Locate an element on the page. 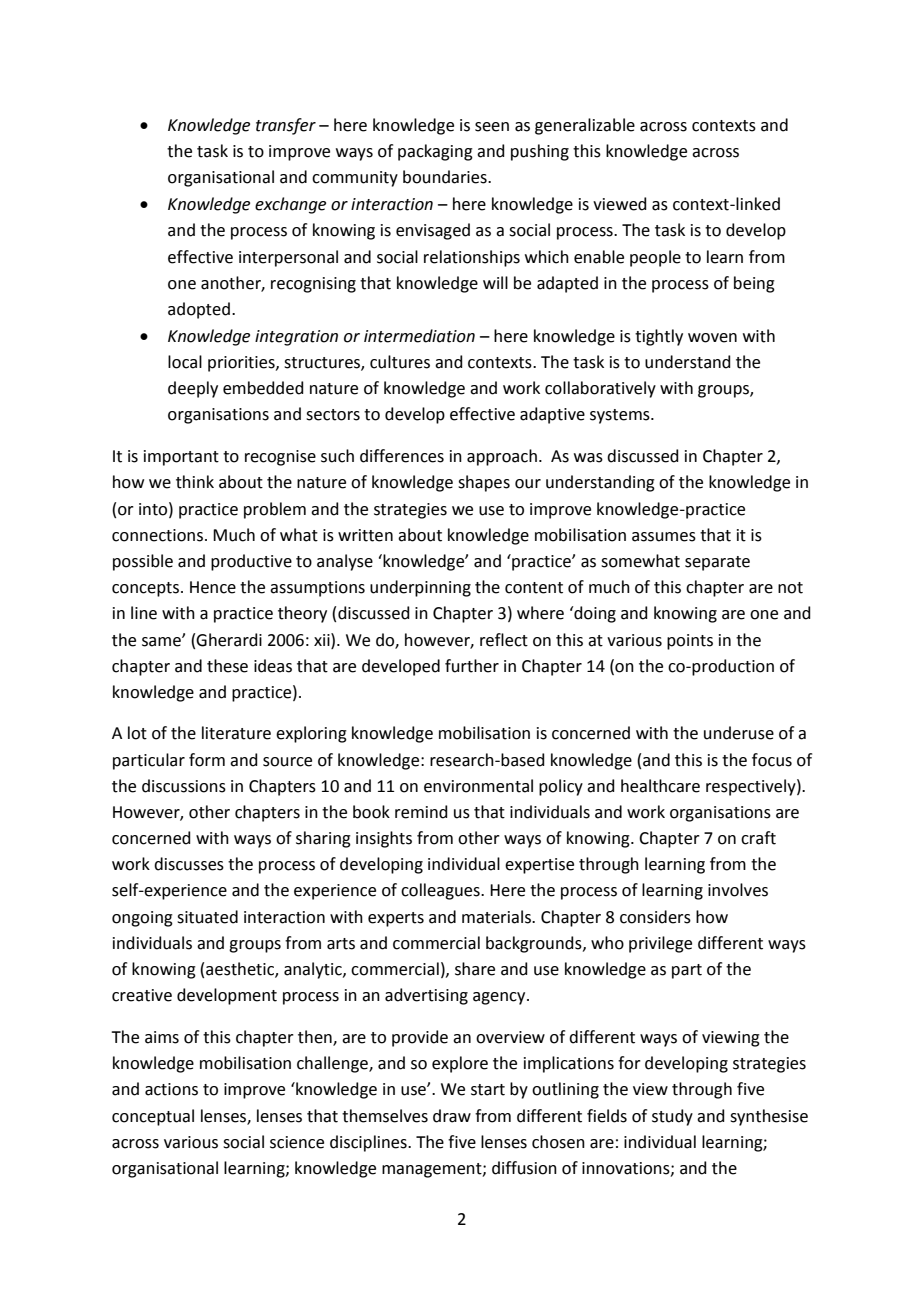 This page has width=924, height=1308. situated is located at coordinates (207, 917).
